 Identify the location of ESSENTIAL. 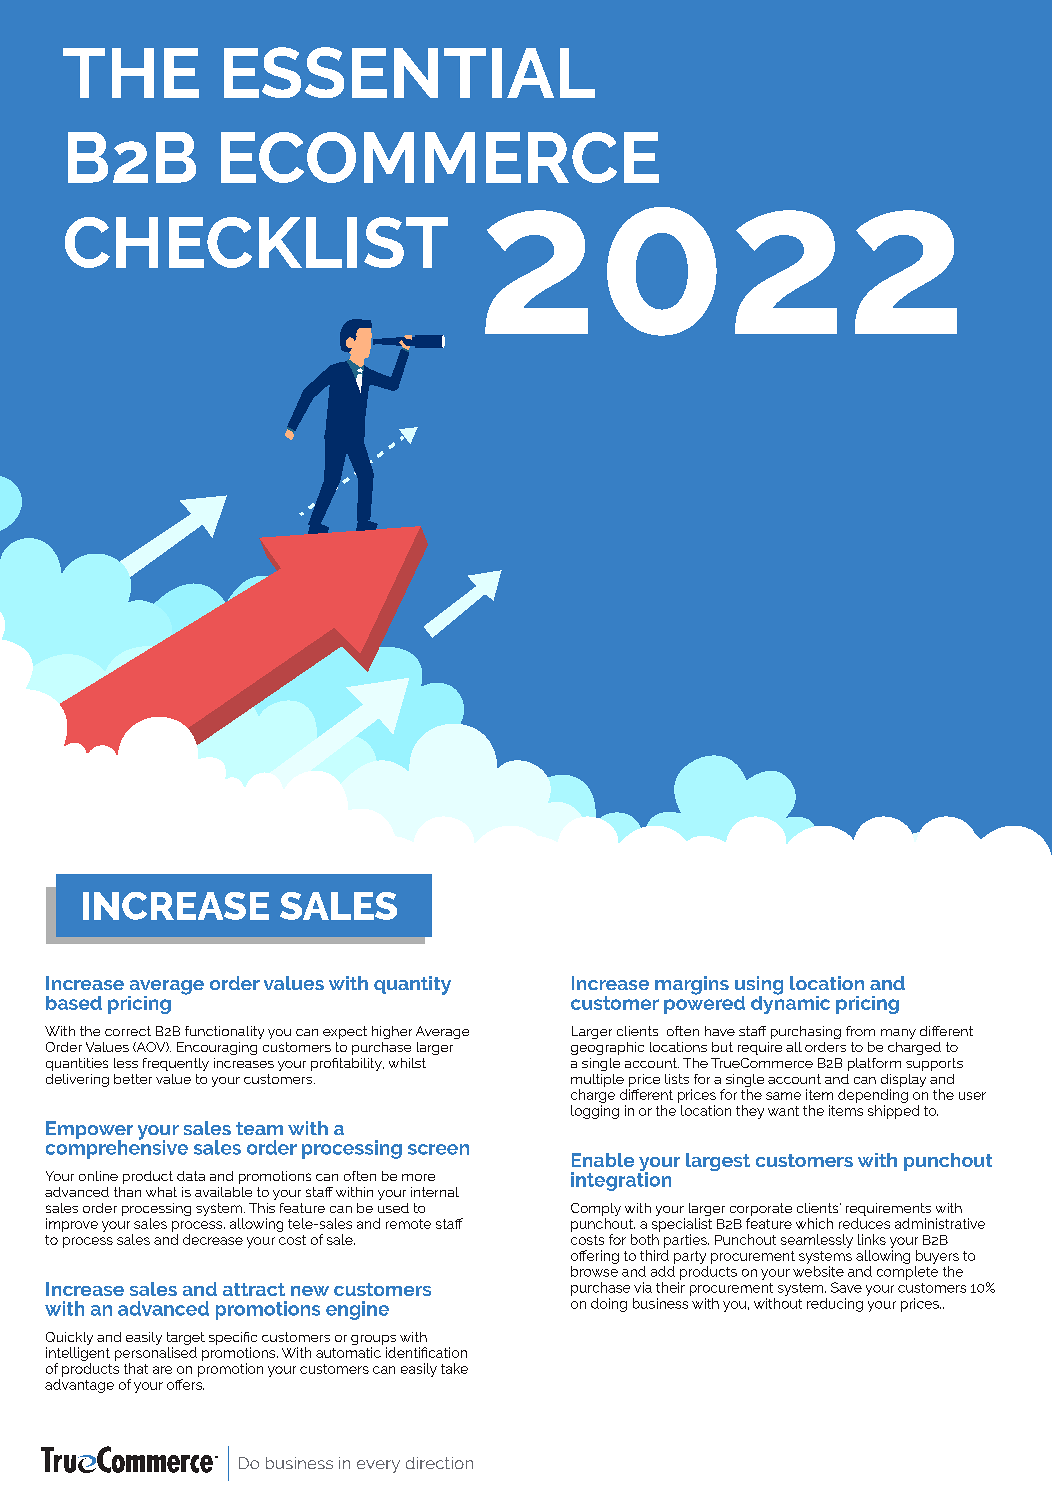
(409, 72).
